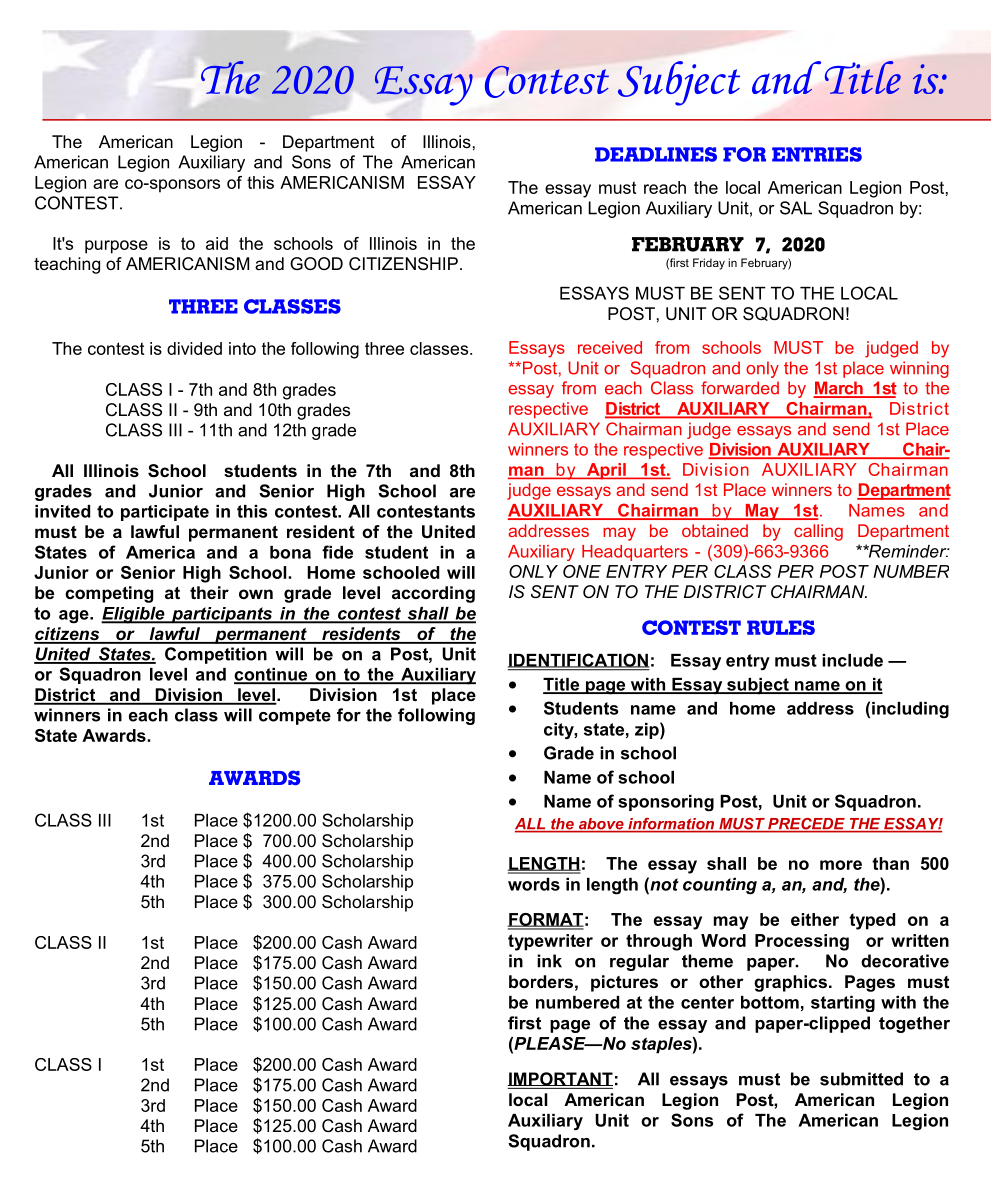 The height and width of the image is (1204, 991). I want to click on aid, so click(217, 243).
